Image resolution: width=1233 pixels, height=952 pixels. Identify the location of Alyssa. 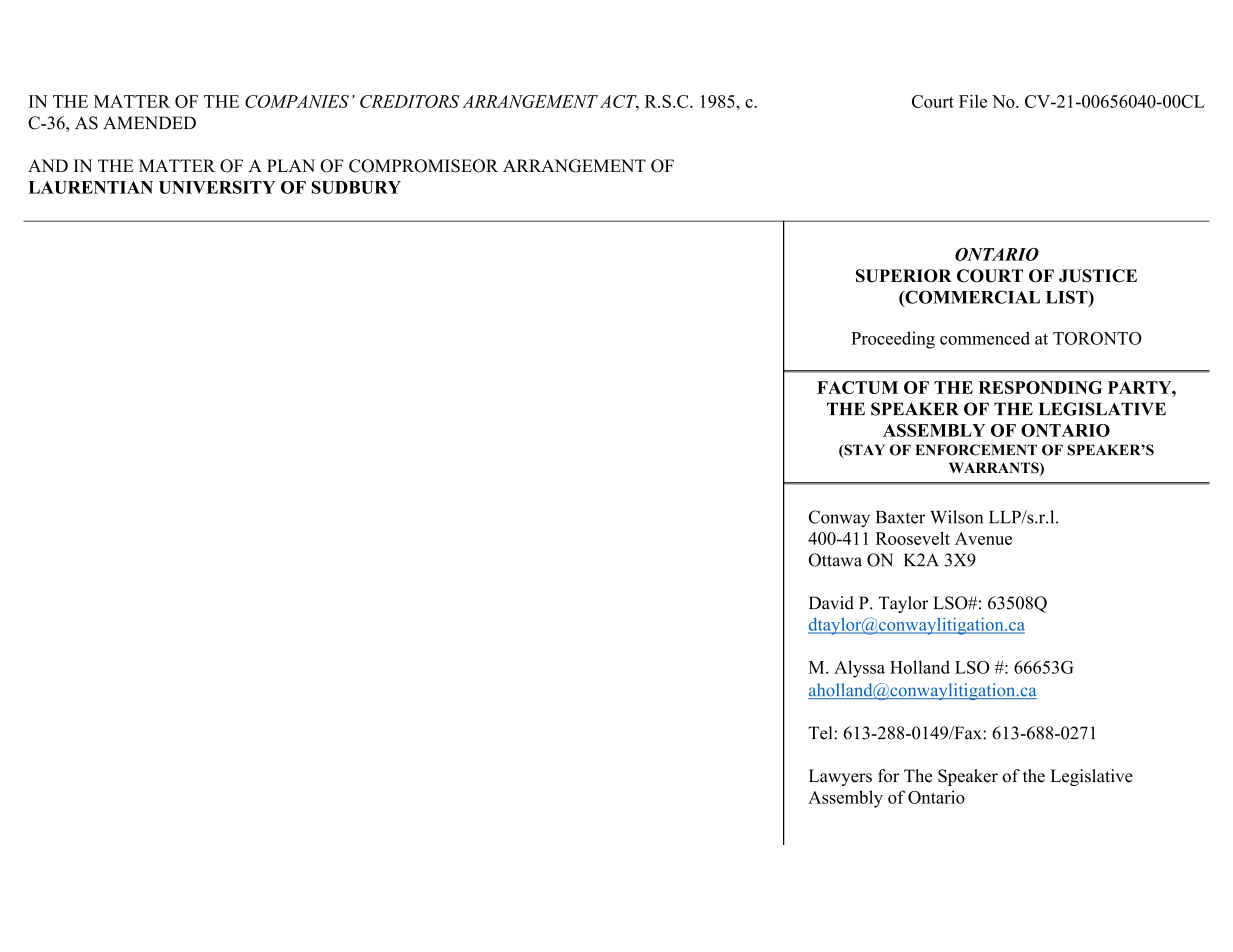
(859, 669).
